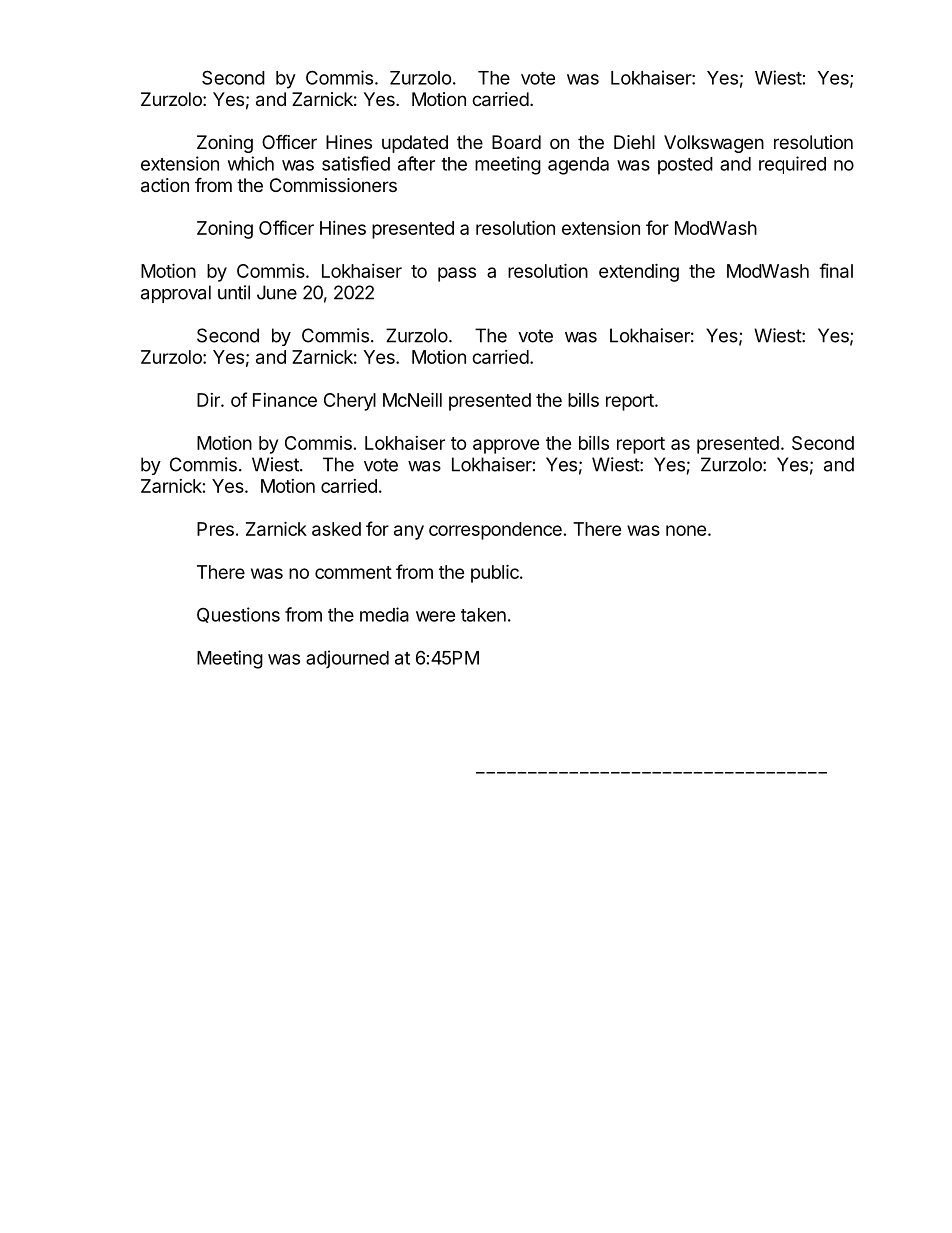  Describe the element at coordinates (496, 573) in the screenshot. I see `public` at that location.
